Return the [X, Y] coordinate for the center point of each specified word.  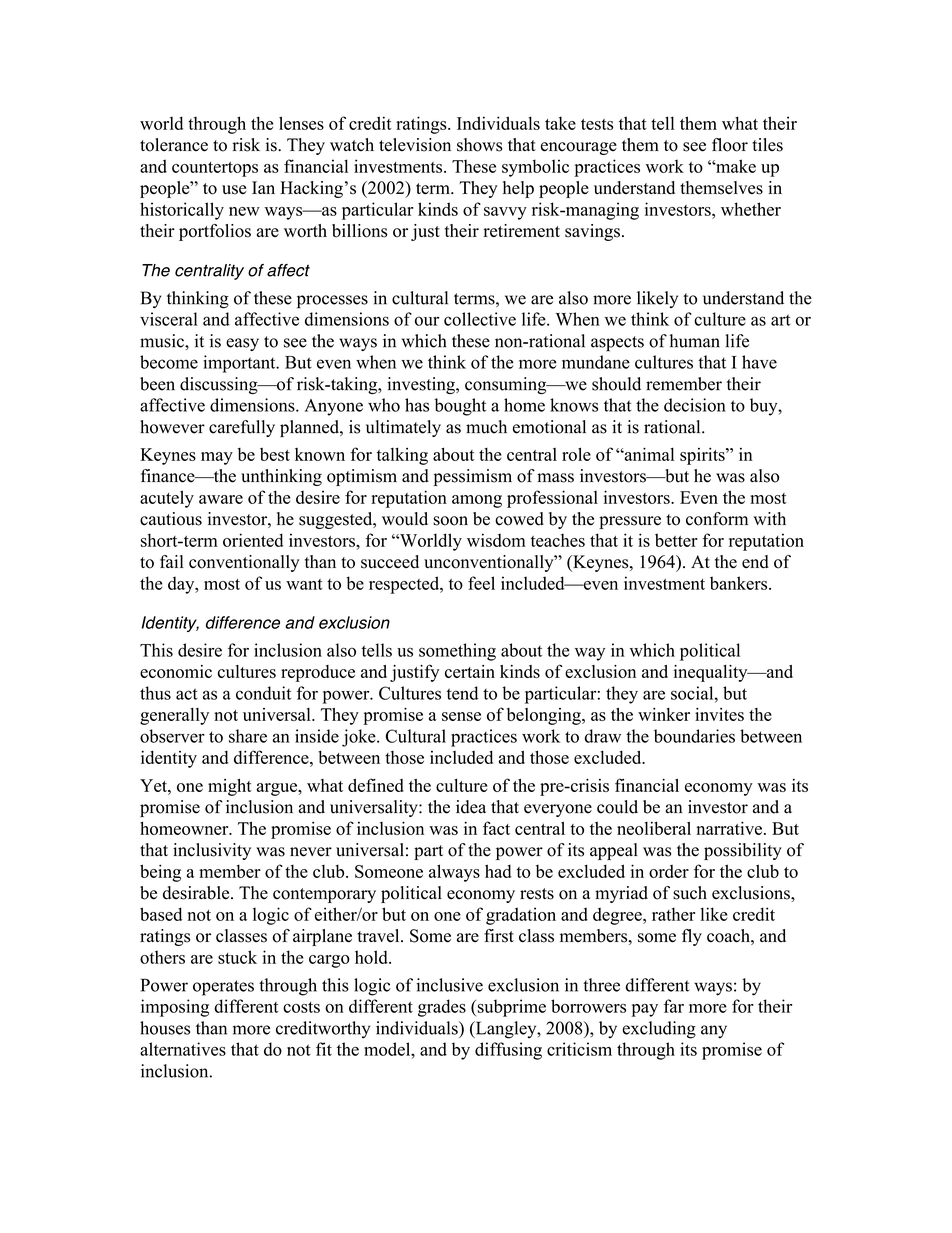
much [486, 427]
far [674, 1006]
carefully [242, 428]
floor [730, 145]
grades [442, 1008]
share [248, 736]
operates [223, 988]
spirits [703, 456]
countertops [215, 169]
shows [480, 145]
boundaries [694, 736]
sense [461, 716]
